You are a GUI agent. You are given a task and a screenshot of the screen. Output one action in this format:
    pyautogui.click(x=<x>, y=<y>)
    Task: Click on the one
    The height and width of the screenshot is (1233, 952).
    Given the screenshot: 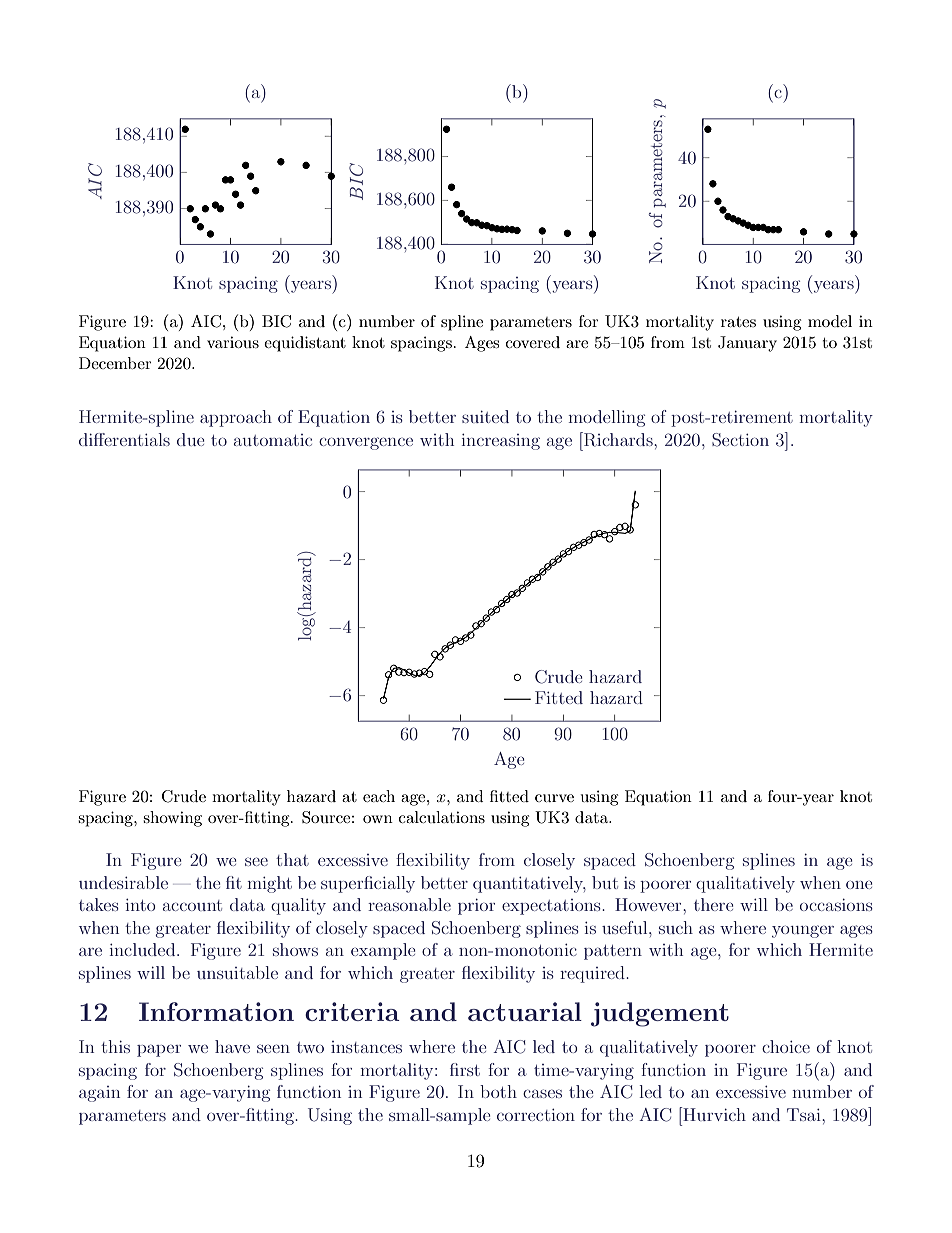 What is the action you would take?
    pyautogui.click(x=859, y=885)
